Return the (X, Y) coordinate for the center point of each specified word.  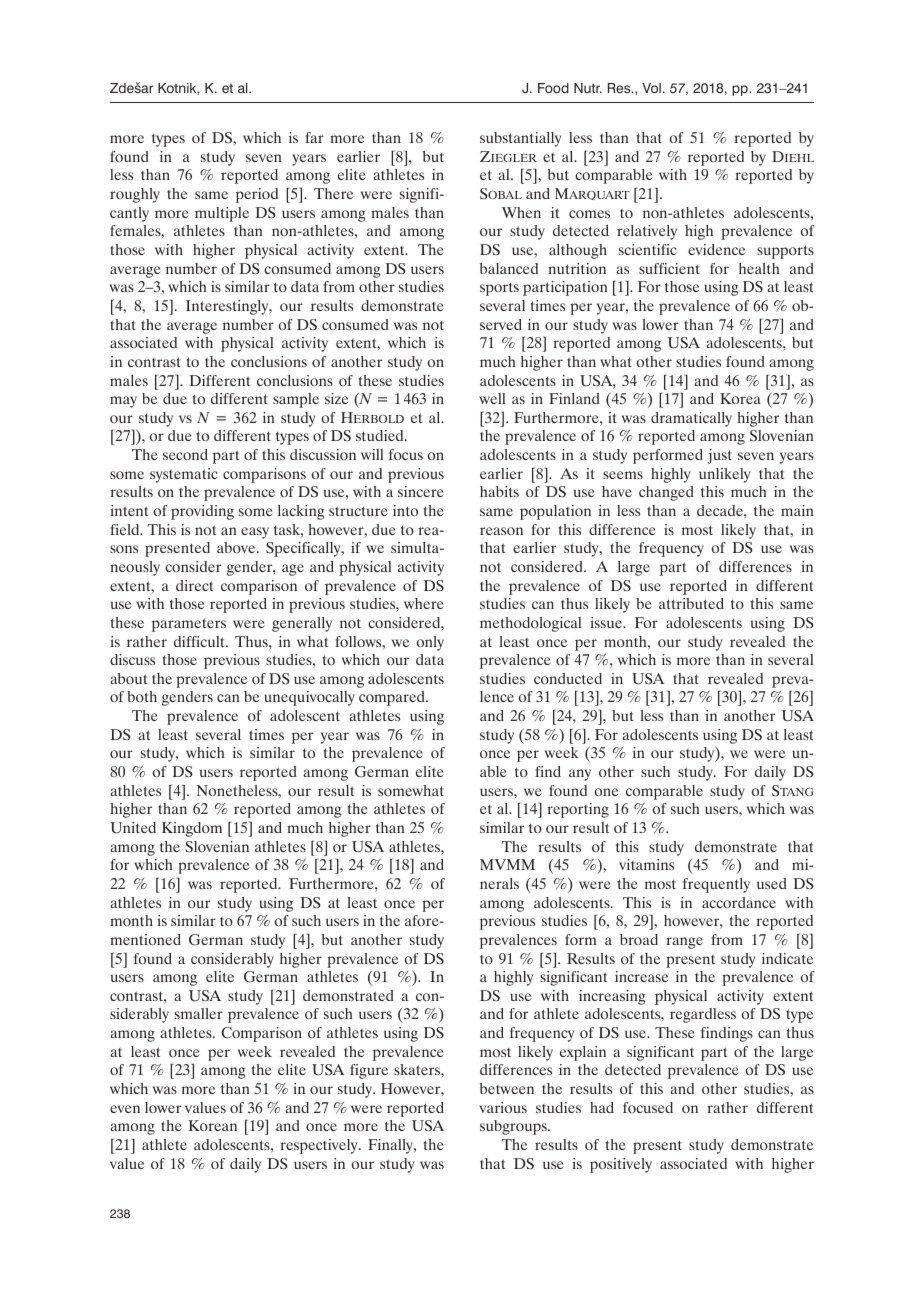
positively (621, 1165)
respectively (320, 1146)
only (430, 643)
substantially (520, 139)
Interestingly (228, 307)
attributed (691, 603)
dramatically (691, 419)
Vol (651, 88)
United (133, 828)
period (257, 195)
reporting (578, 810)
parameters (189, 625)
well (492, 398)
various (503, 1107)
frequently (716, 885)
